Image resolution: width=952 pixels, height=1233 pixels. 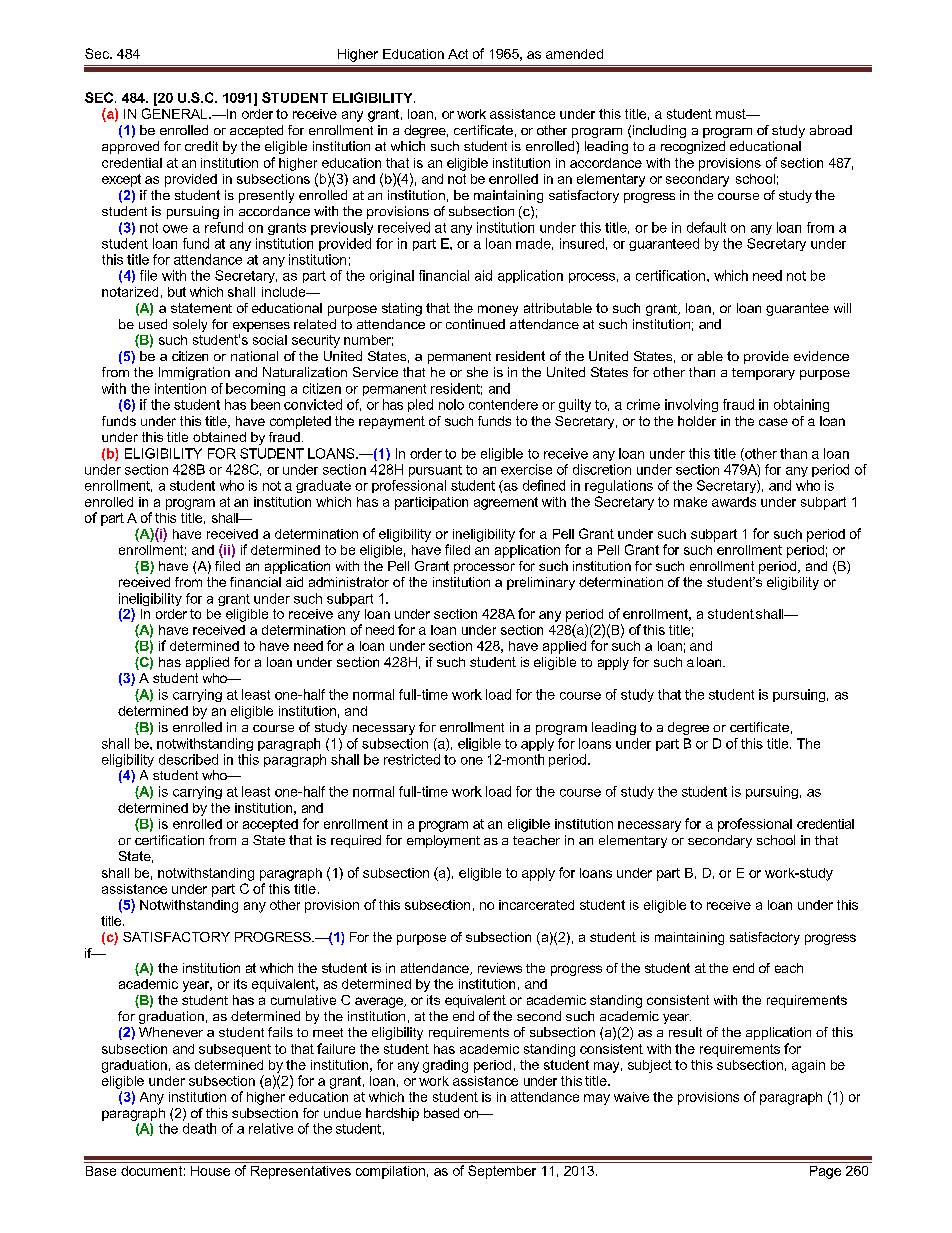 I want to click on preliminary, so click(x=541, y=583).
